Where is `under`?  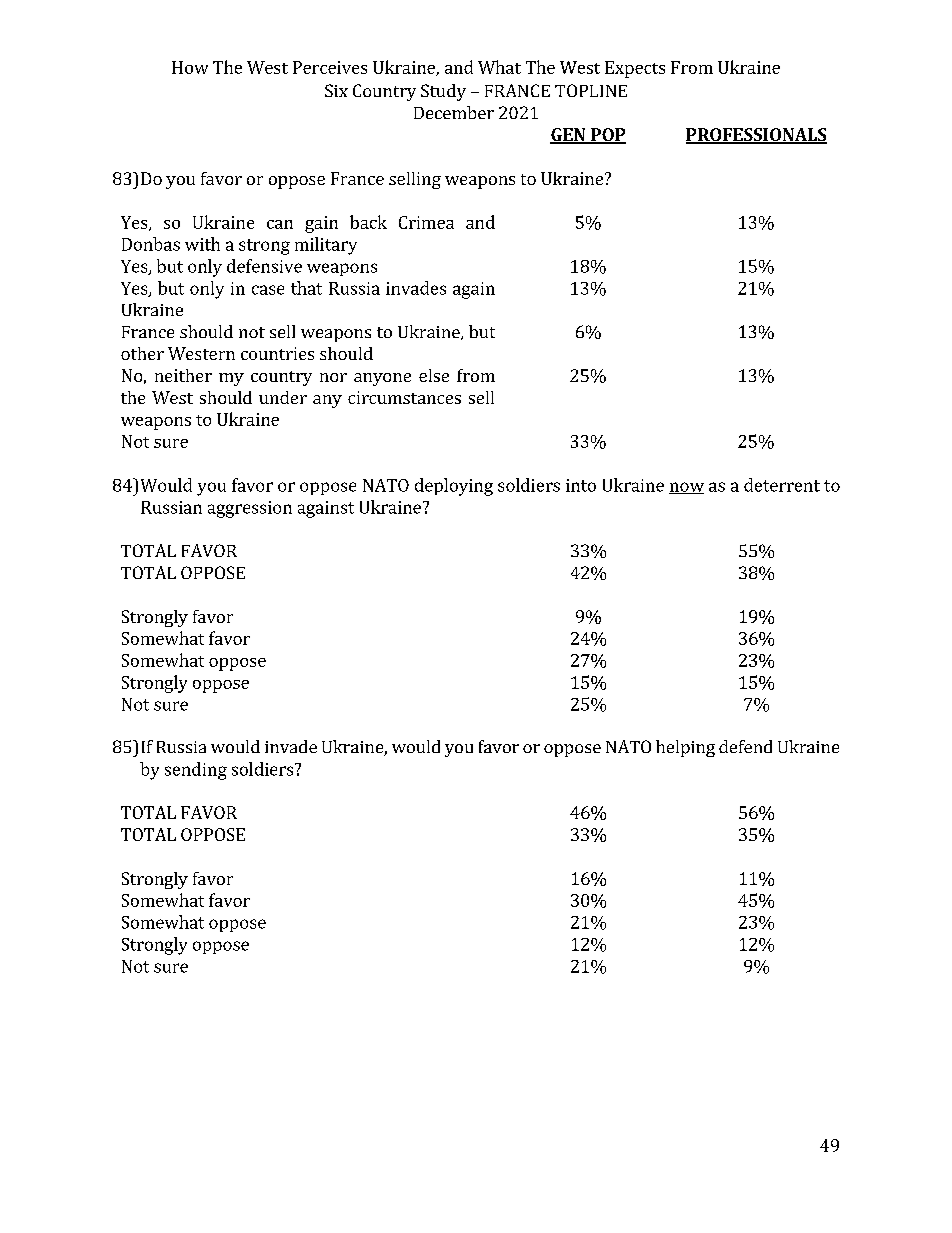
under is located at coordinates (283, 397).
